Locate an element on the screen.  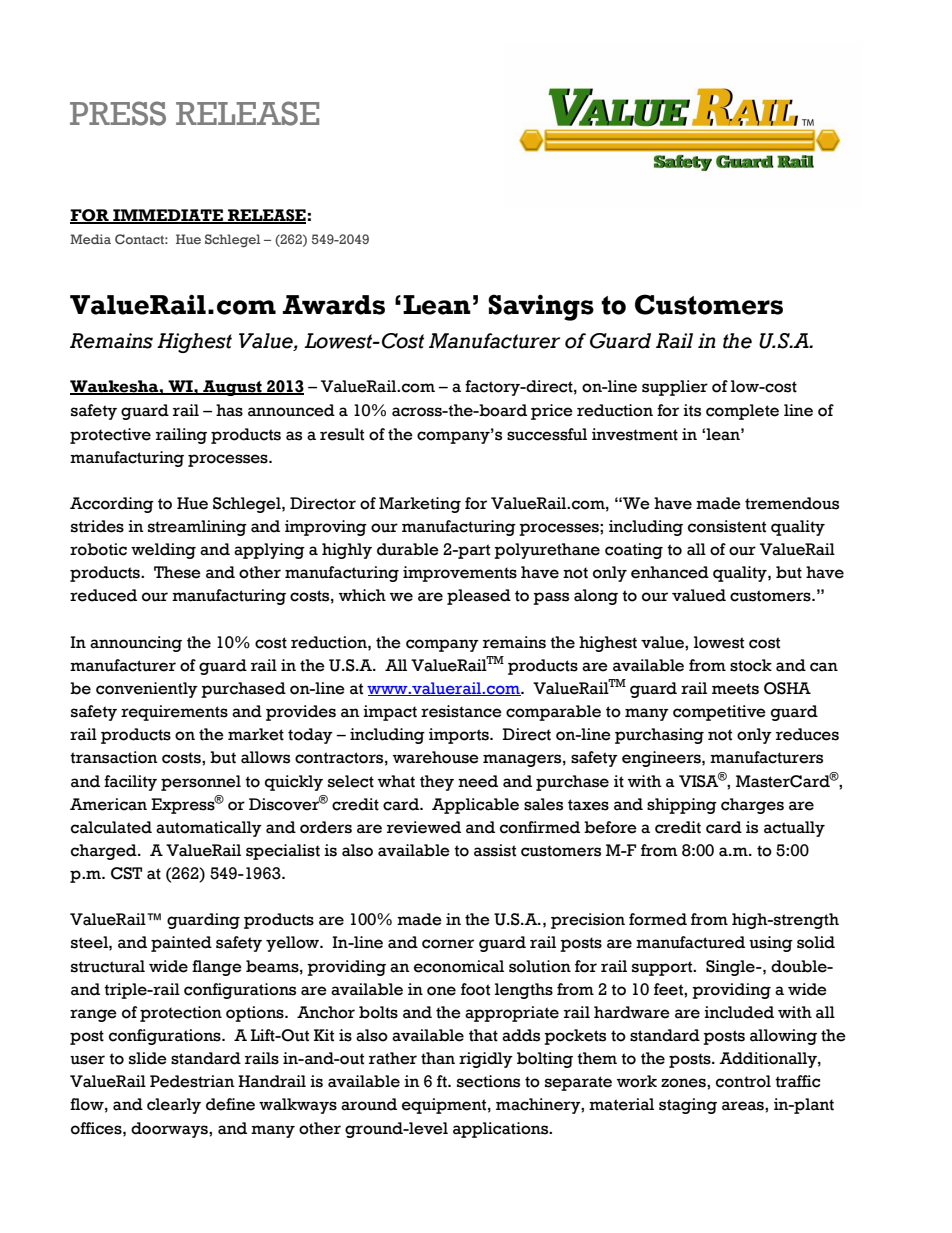
stock is located at coordinates (751, 665).
